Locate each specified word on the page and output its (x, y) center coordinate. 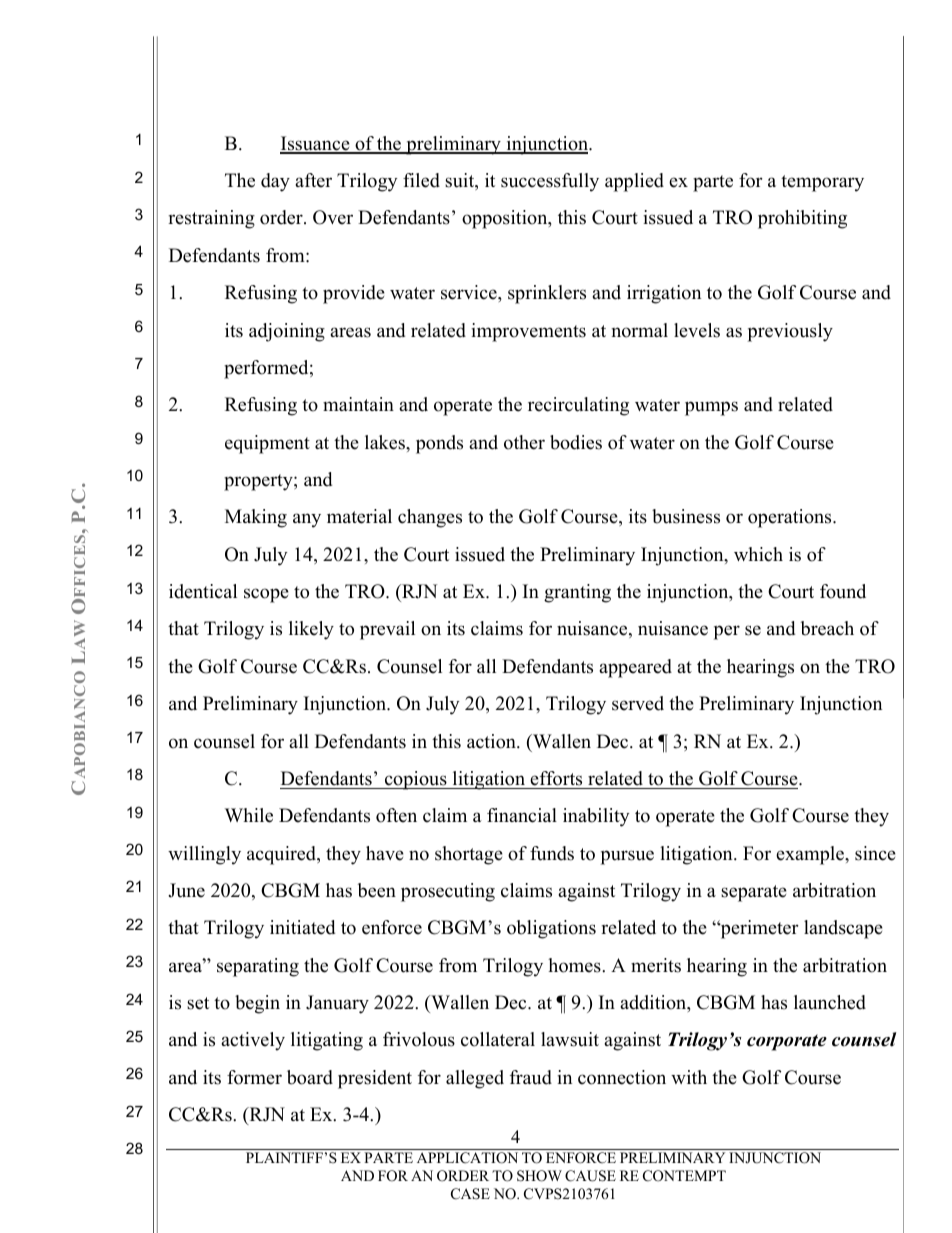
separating (258, 967)
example (811, 855)
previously (790, 332)
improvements (528, 332)
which (758, 554)
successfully (550, 182)
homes (575, 965)
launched (830, 1002)
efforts (556, 778)
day (275, 182)
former (254, 1077)
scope (266, 595)
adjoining (287, 332)
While (249, 815)
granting (577, 593)
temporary (822, 183)
